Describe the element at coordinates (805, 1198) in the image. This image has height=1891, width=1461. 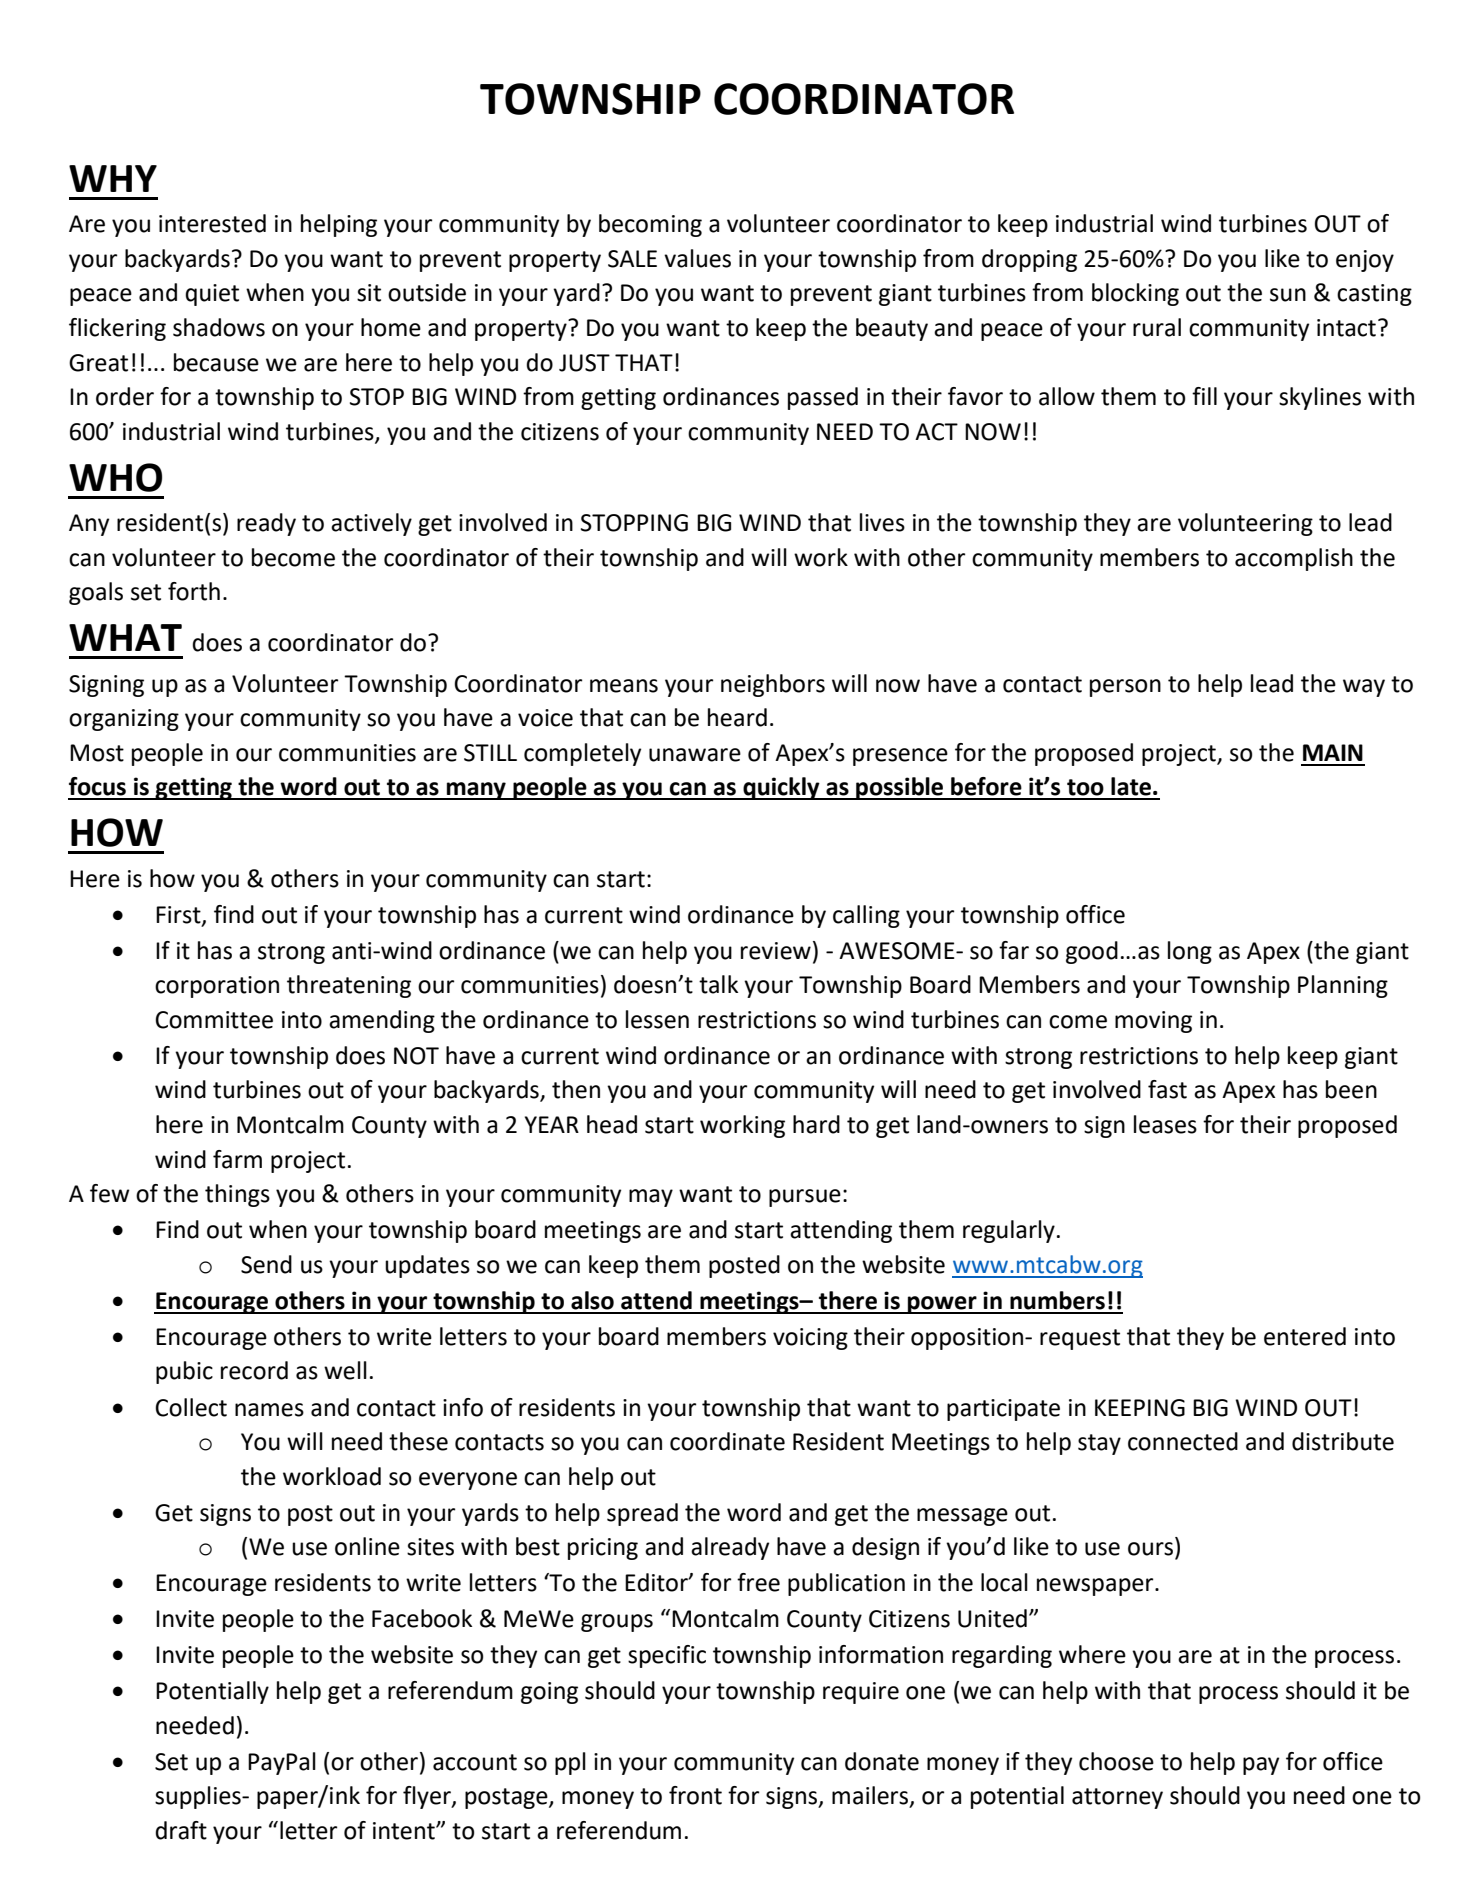
I see `pursue` at that location.
